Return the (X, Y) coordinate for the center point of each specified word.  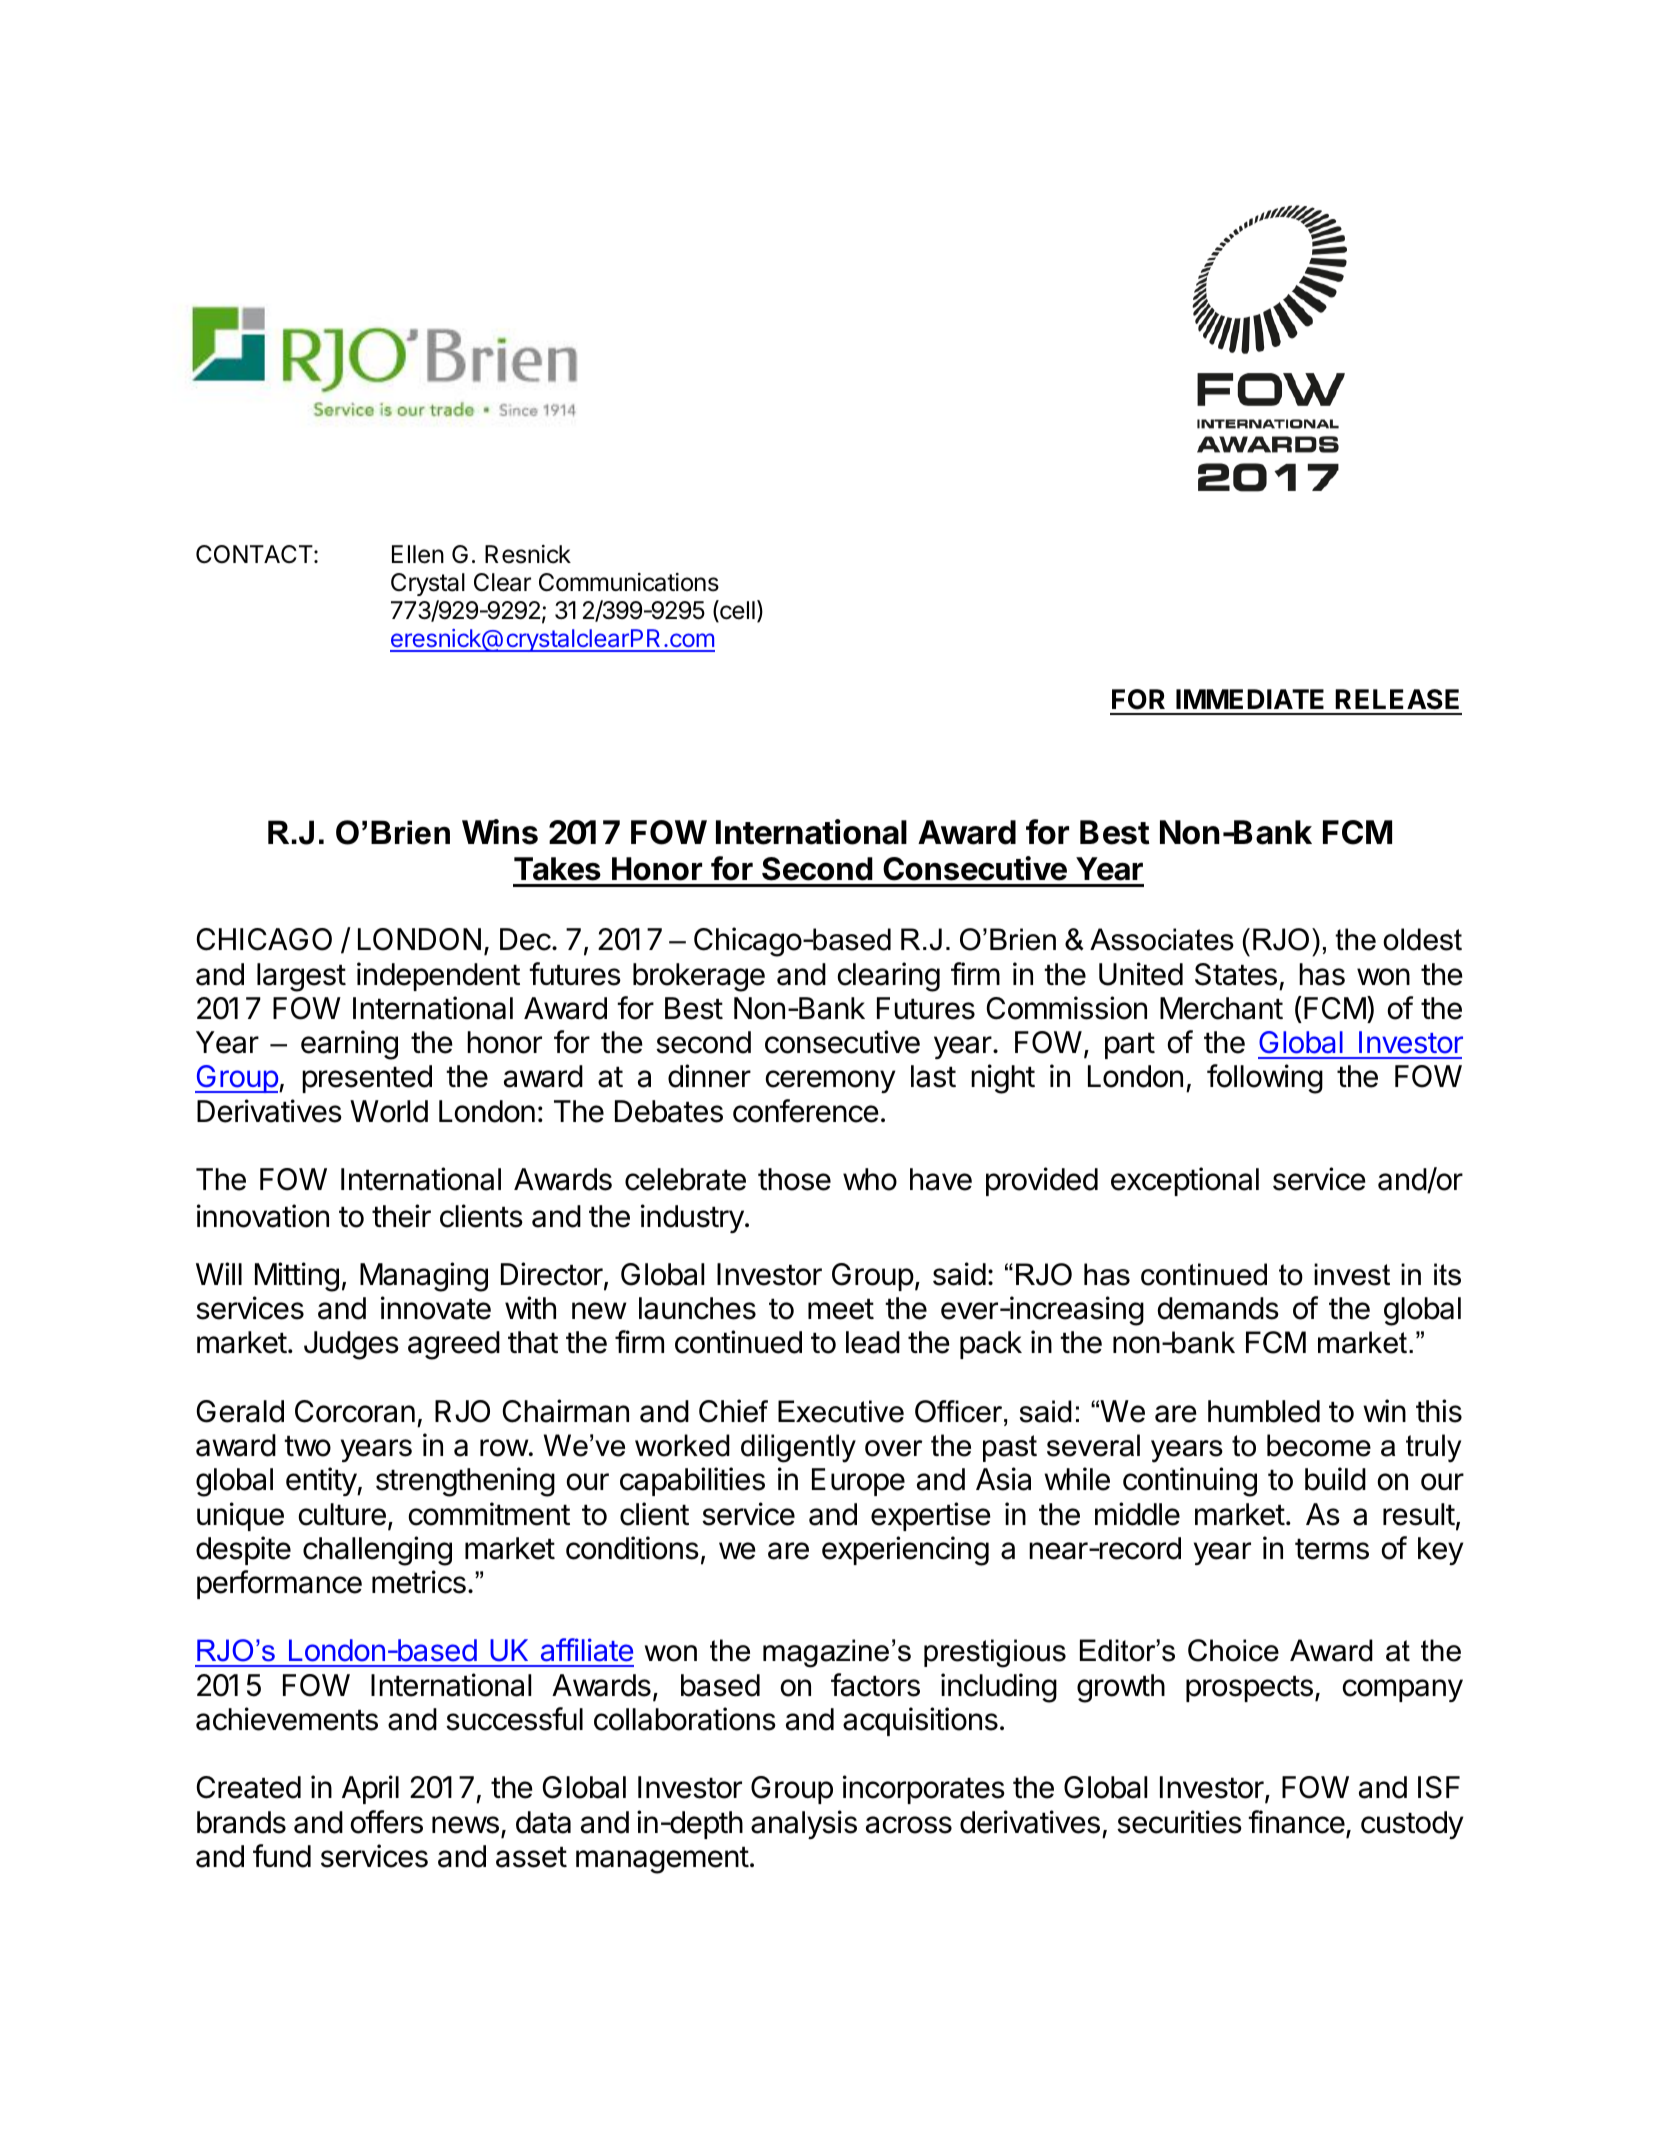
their (401, 1216)
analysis (804, 1824)
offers (387, 1822)
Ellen (418, 554)
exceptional (1185, 1181)
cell (736, 611)
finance (1296, 1822)
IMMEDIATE (1250, 699)
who (870, 1179)
